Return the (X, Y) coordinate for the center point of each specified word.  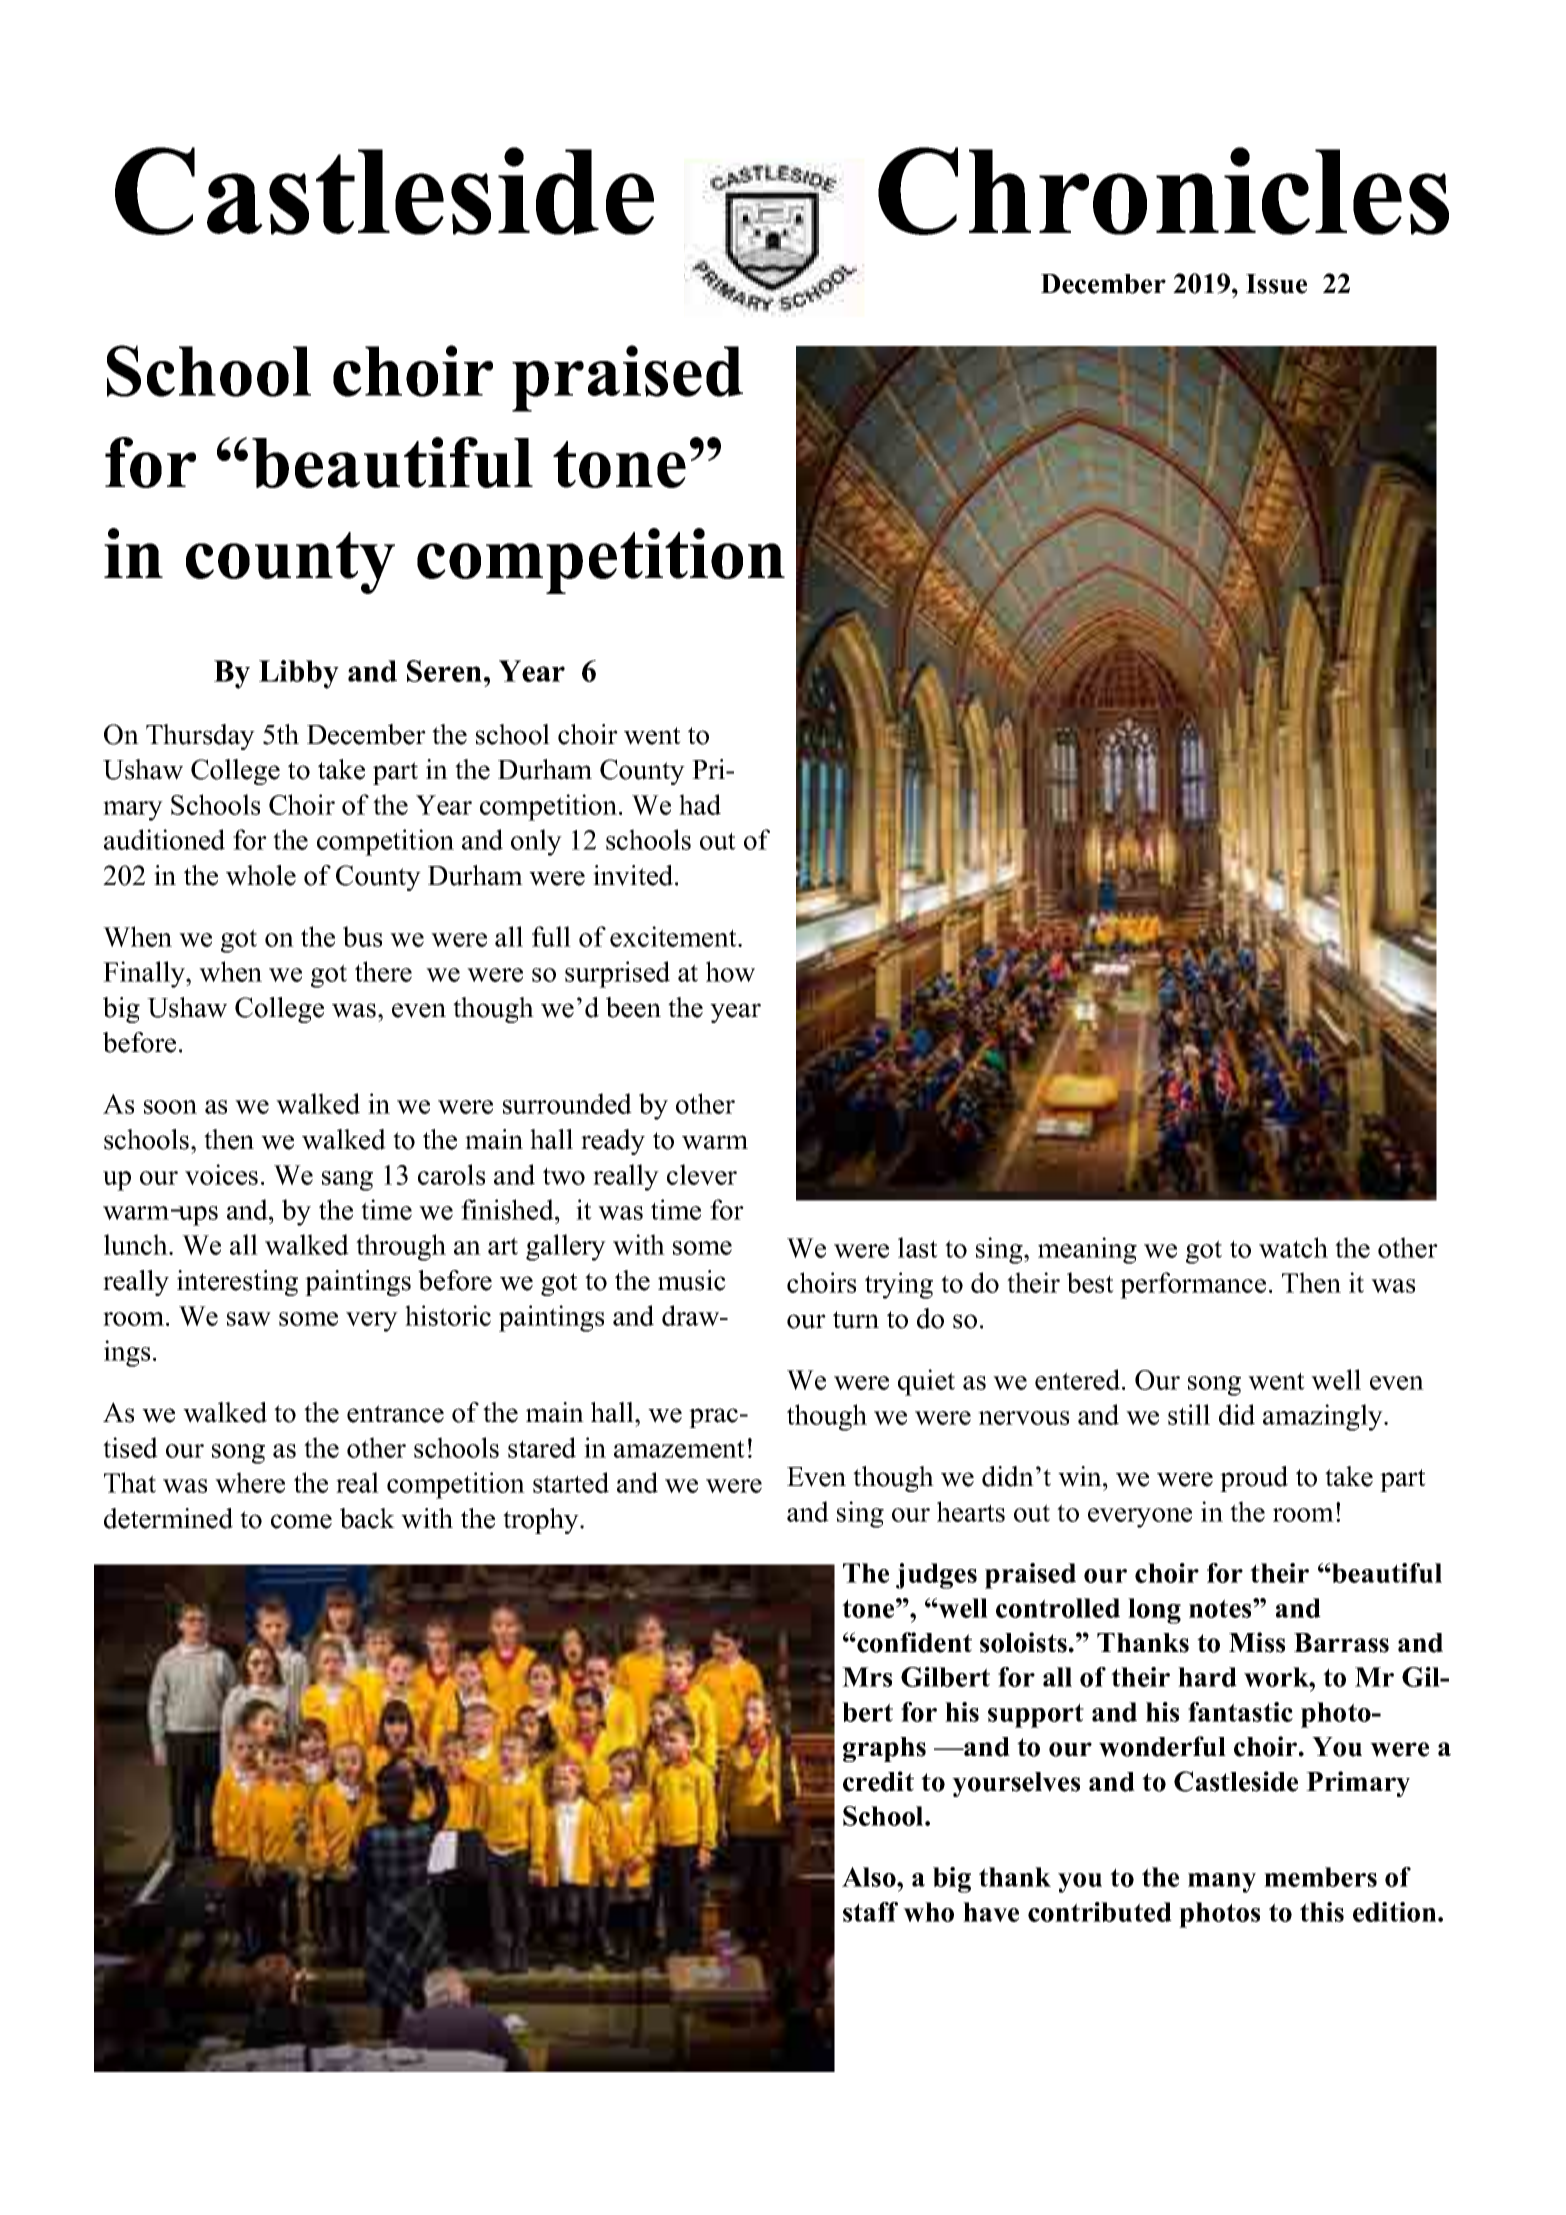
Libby (299, 674)
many (1222, 1883)
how (730, 971)
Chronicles (1163, 191)
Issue (1276, 284)
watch (1293, 1247)
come (301, 1521)
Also (870, 1877)
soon (170, 1107)
